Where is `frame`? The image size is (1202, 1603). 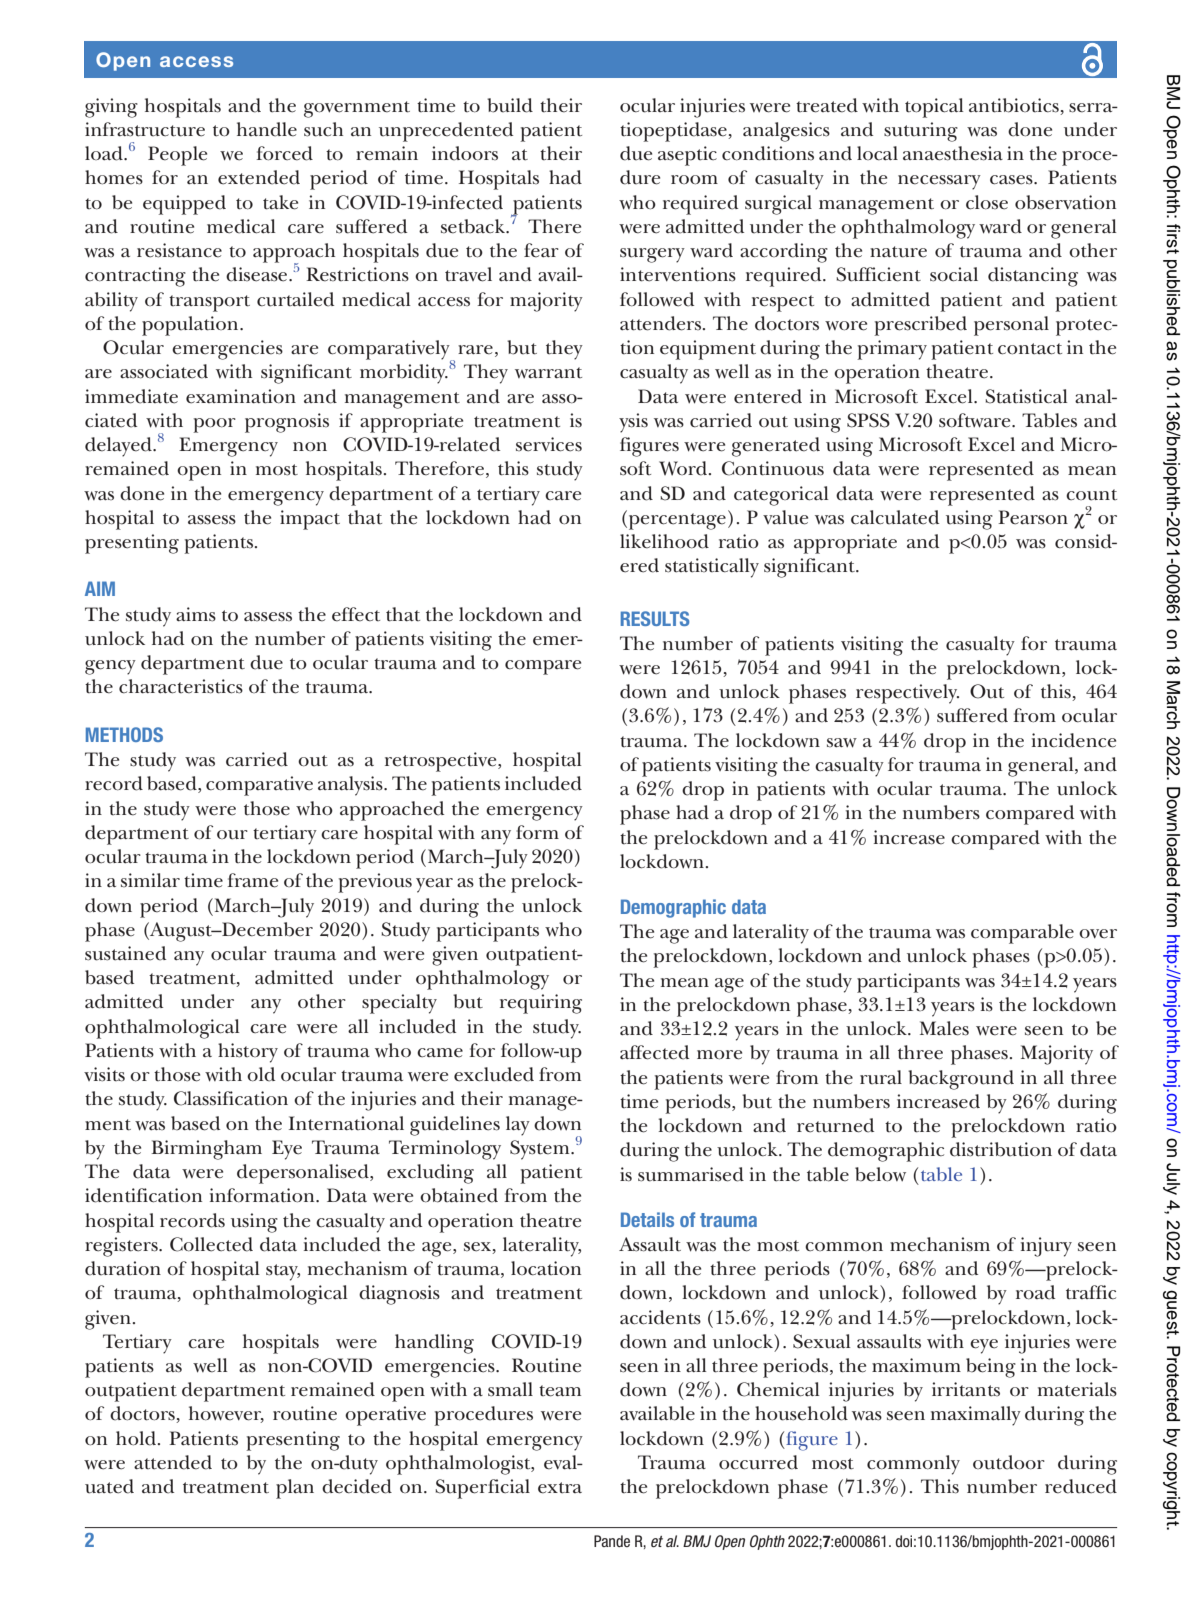
frame is located at coordinates (252, 880).
